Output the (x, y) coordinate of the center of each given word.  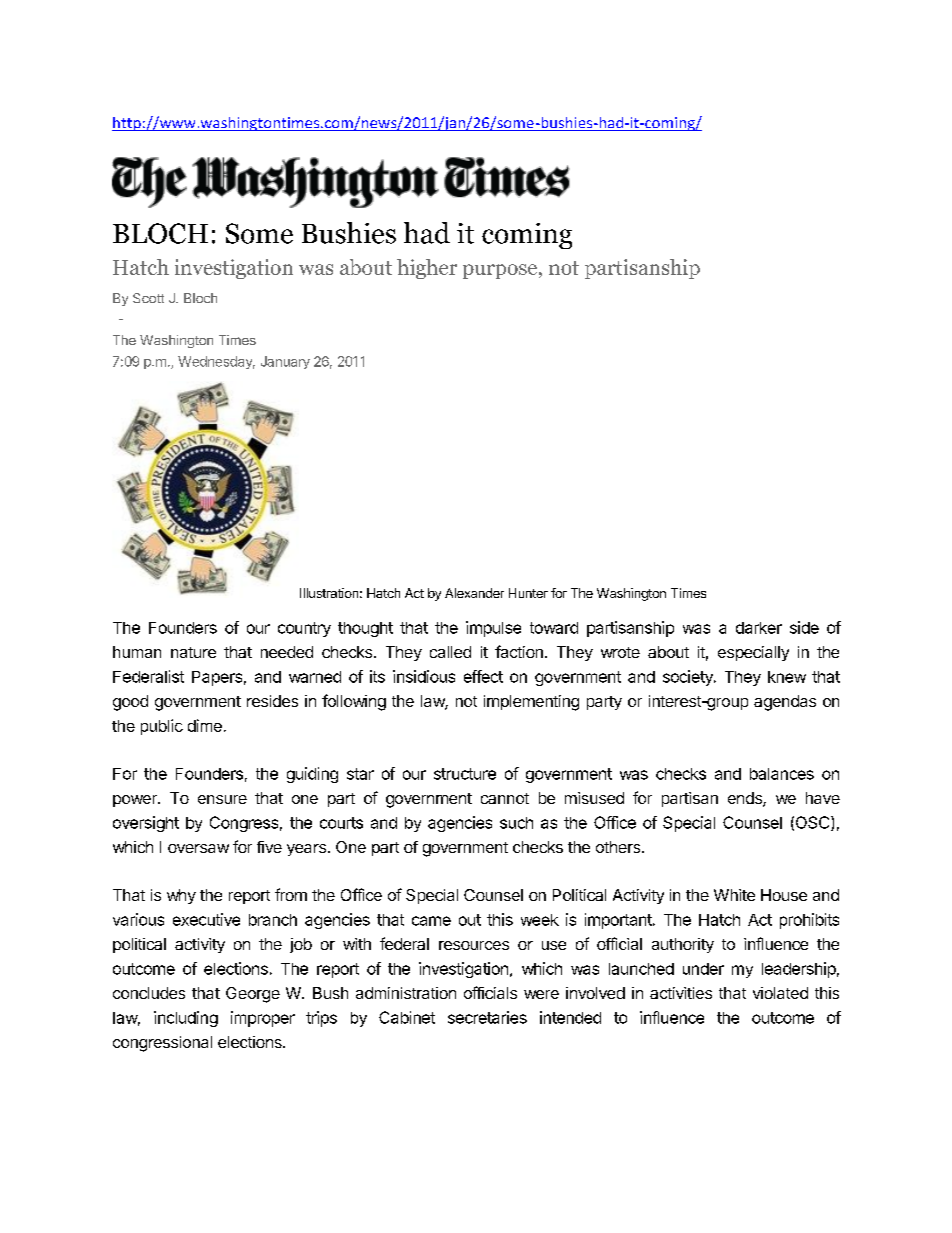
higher (427, 269)
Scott (148, 298)
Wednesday (216, 362)
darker (759, 628)
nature (193, 652)
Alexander (474, 593)
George (253, 995)
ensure (222, 799)
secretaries (487, 1017)
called (450, 652)
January (285, 362)
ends (746, 799)
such (516, 823)
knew (787, 677)
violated (780, 993)
